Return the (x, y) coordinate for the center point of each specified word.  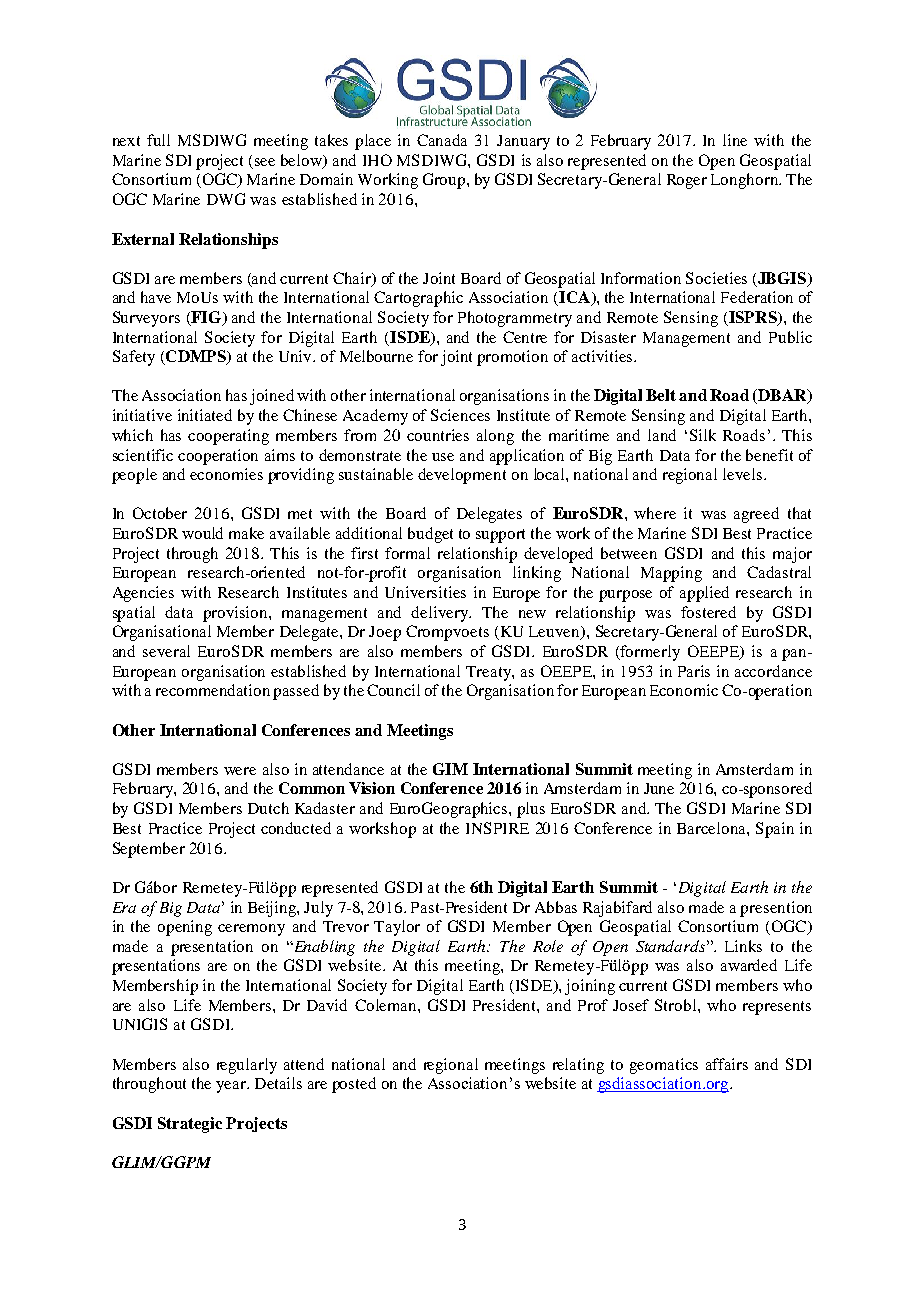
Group (445, 181)
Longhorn (745, 181)
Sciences (460, 415)
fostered (708, 612)
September (149, 850)
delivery (440, 614)
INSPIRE (497, 828)
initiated (205, 415)
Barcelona (712, 828)
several (166, 651)
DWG (226, 199)
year (232, 1087)
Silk (703, 435)
